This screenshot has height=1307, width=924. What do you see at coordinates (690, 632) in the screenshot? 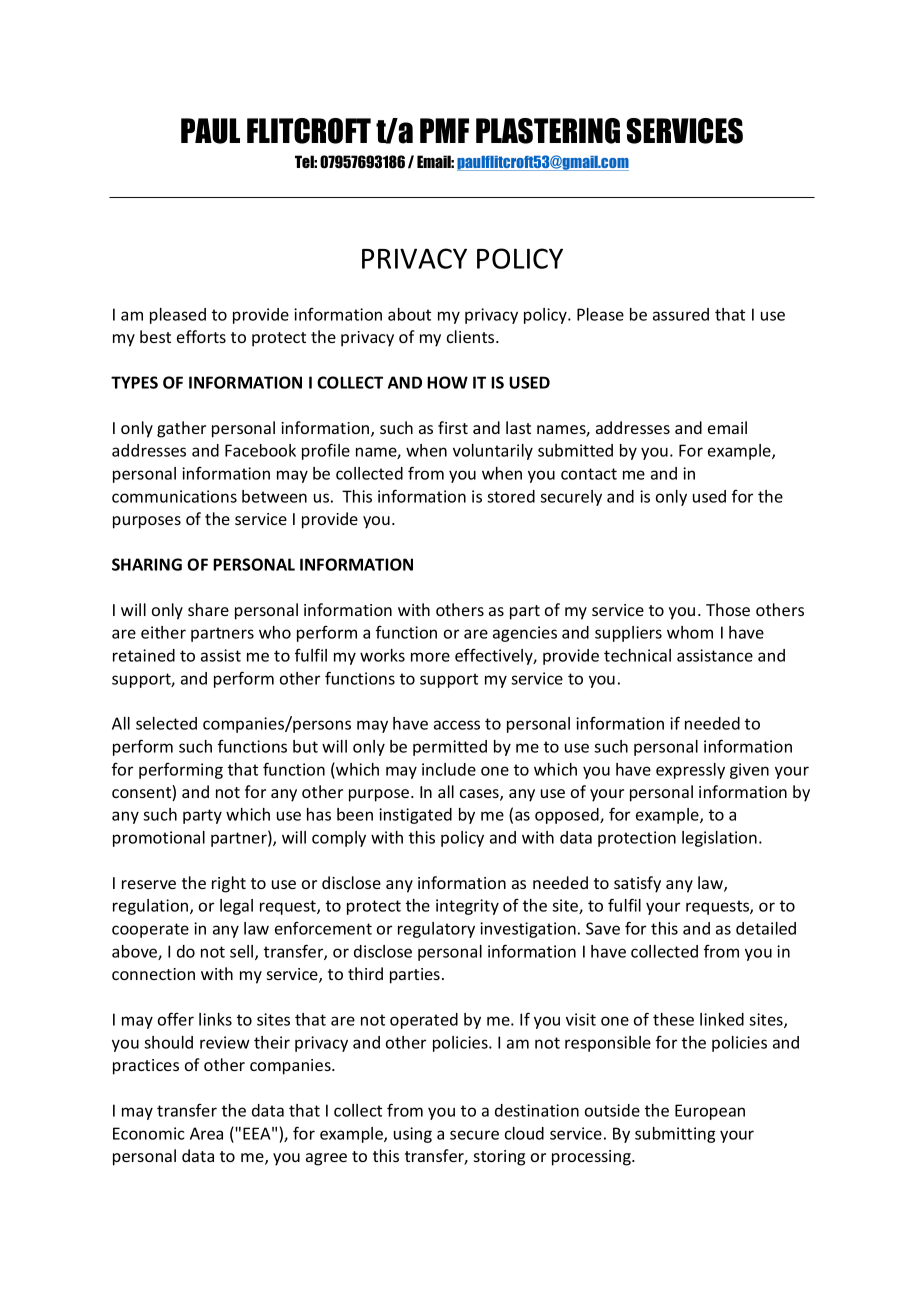
I see `whom` at bounding box center [690, 632].
